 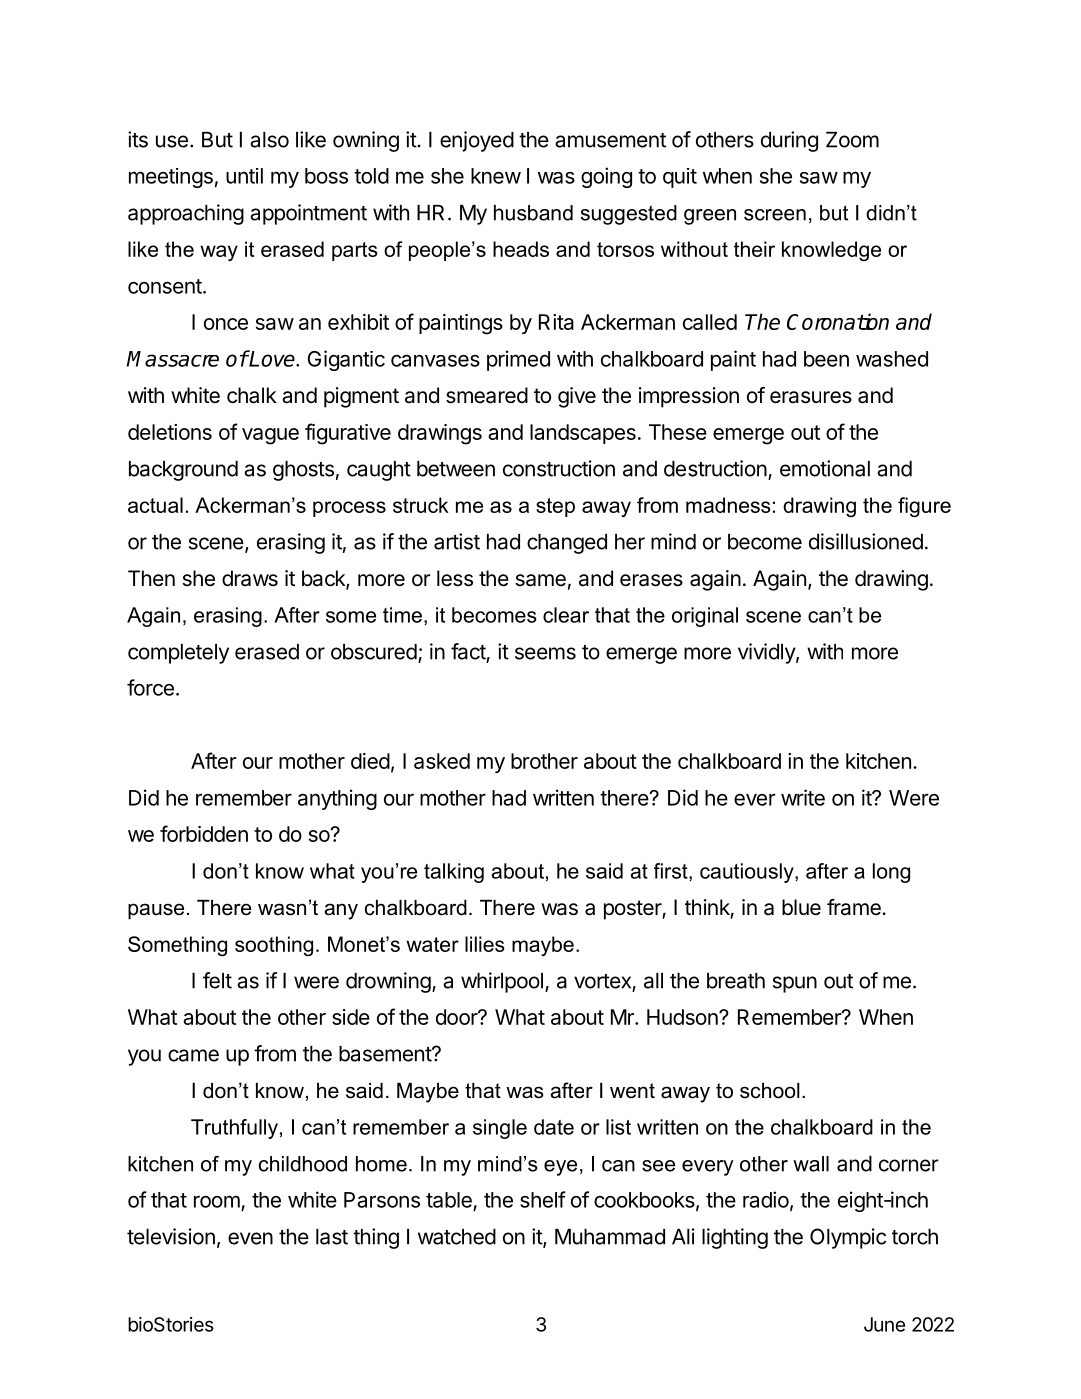 What do you see at coordinates (250, 1238) in the page?
I see `even` at bounding box center [250, 1238].
